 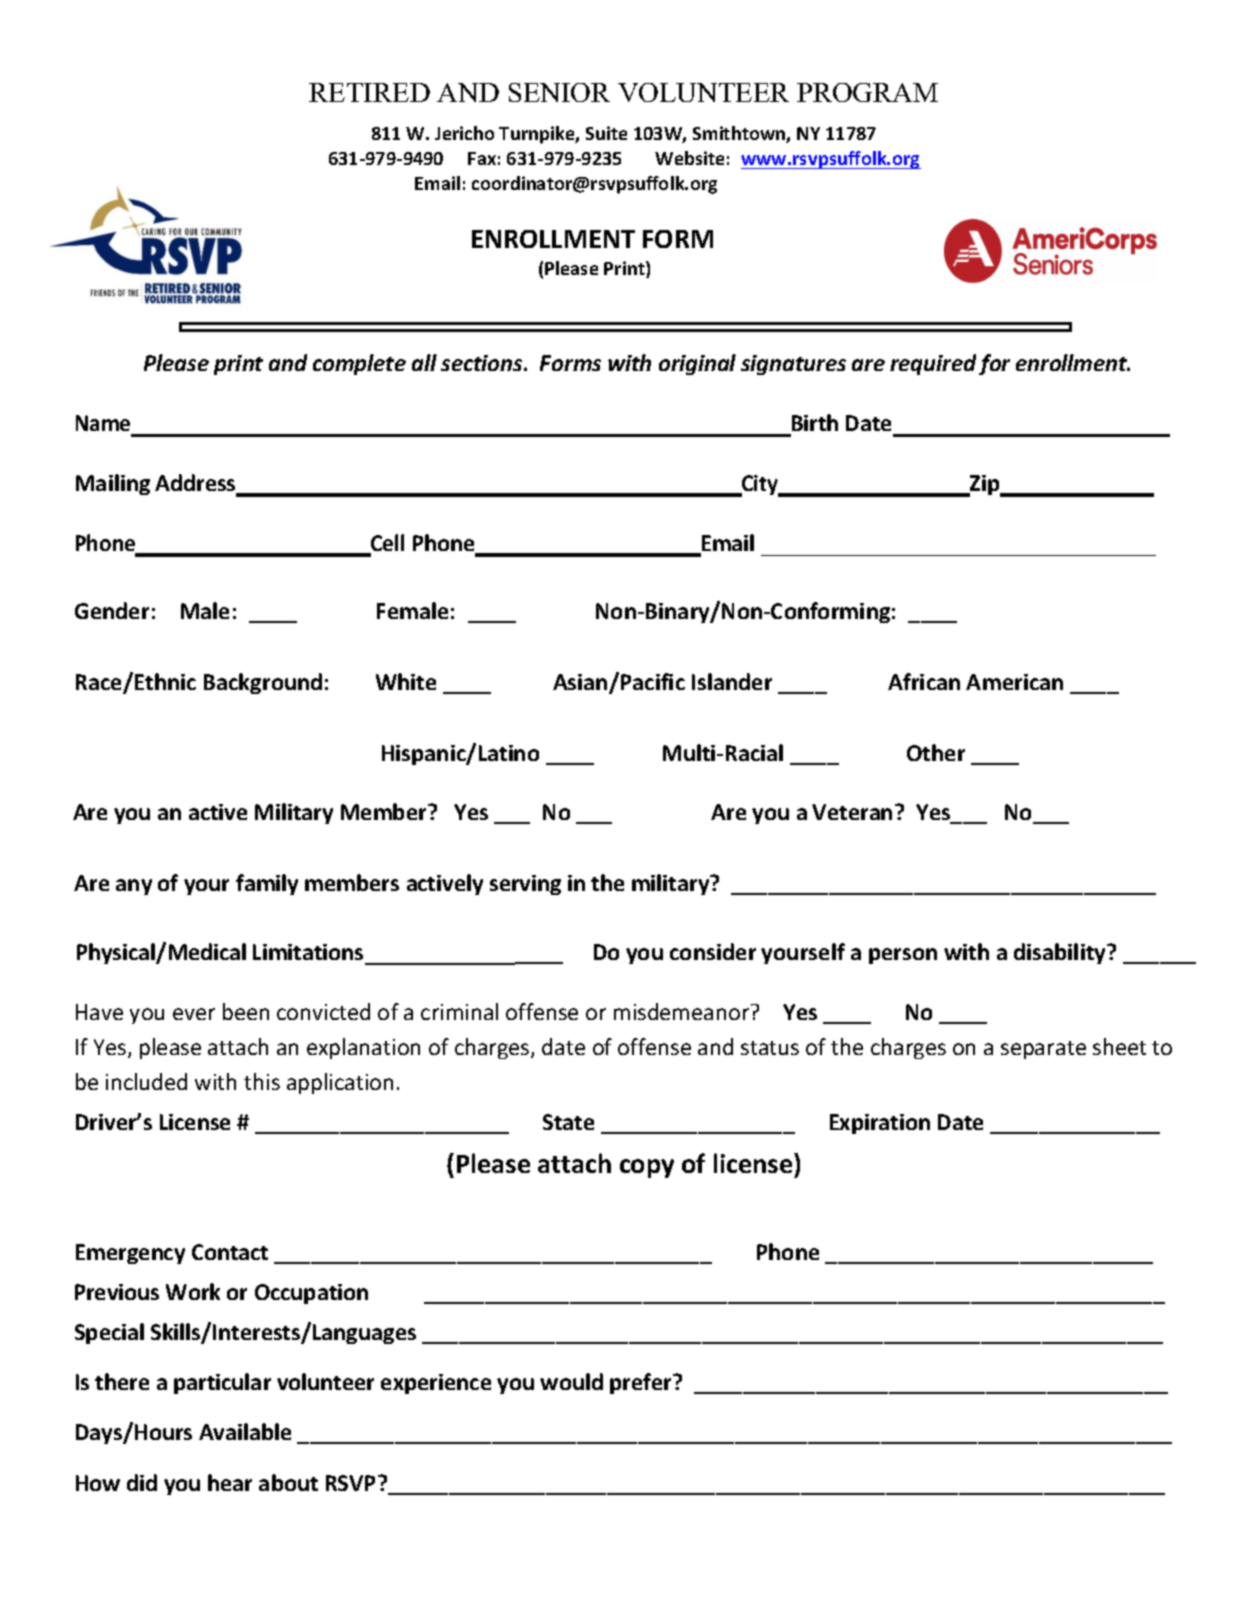 What do you see at coordinates (245, 1431) in the page?
I see `Available` at bounding box center [245, 1431].
